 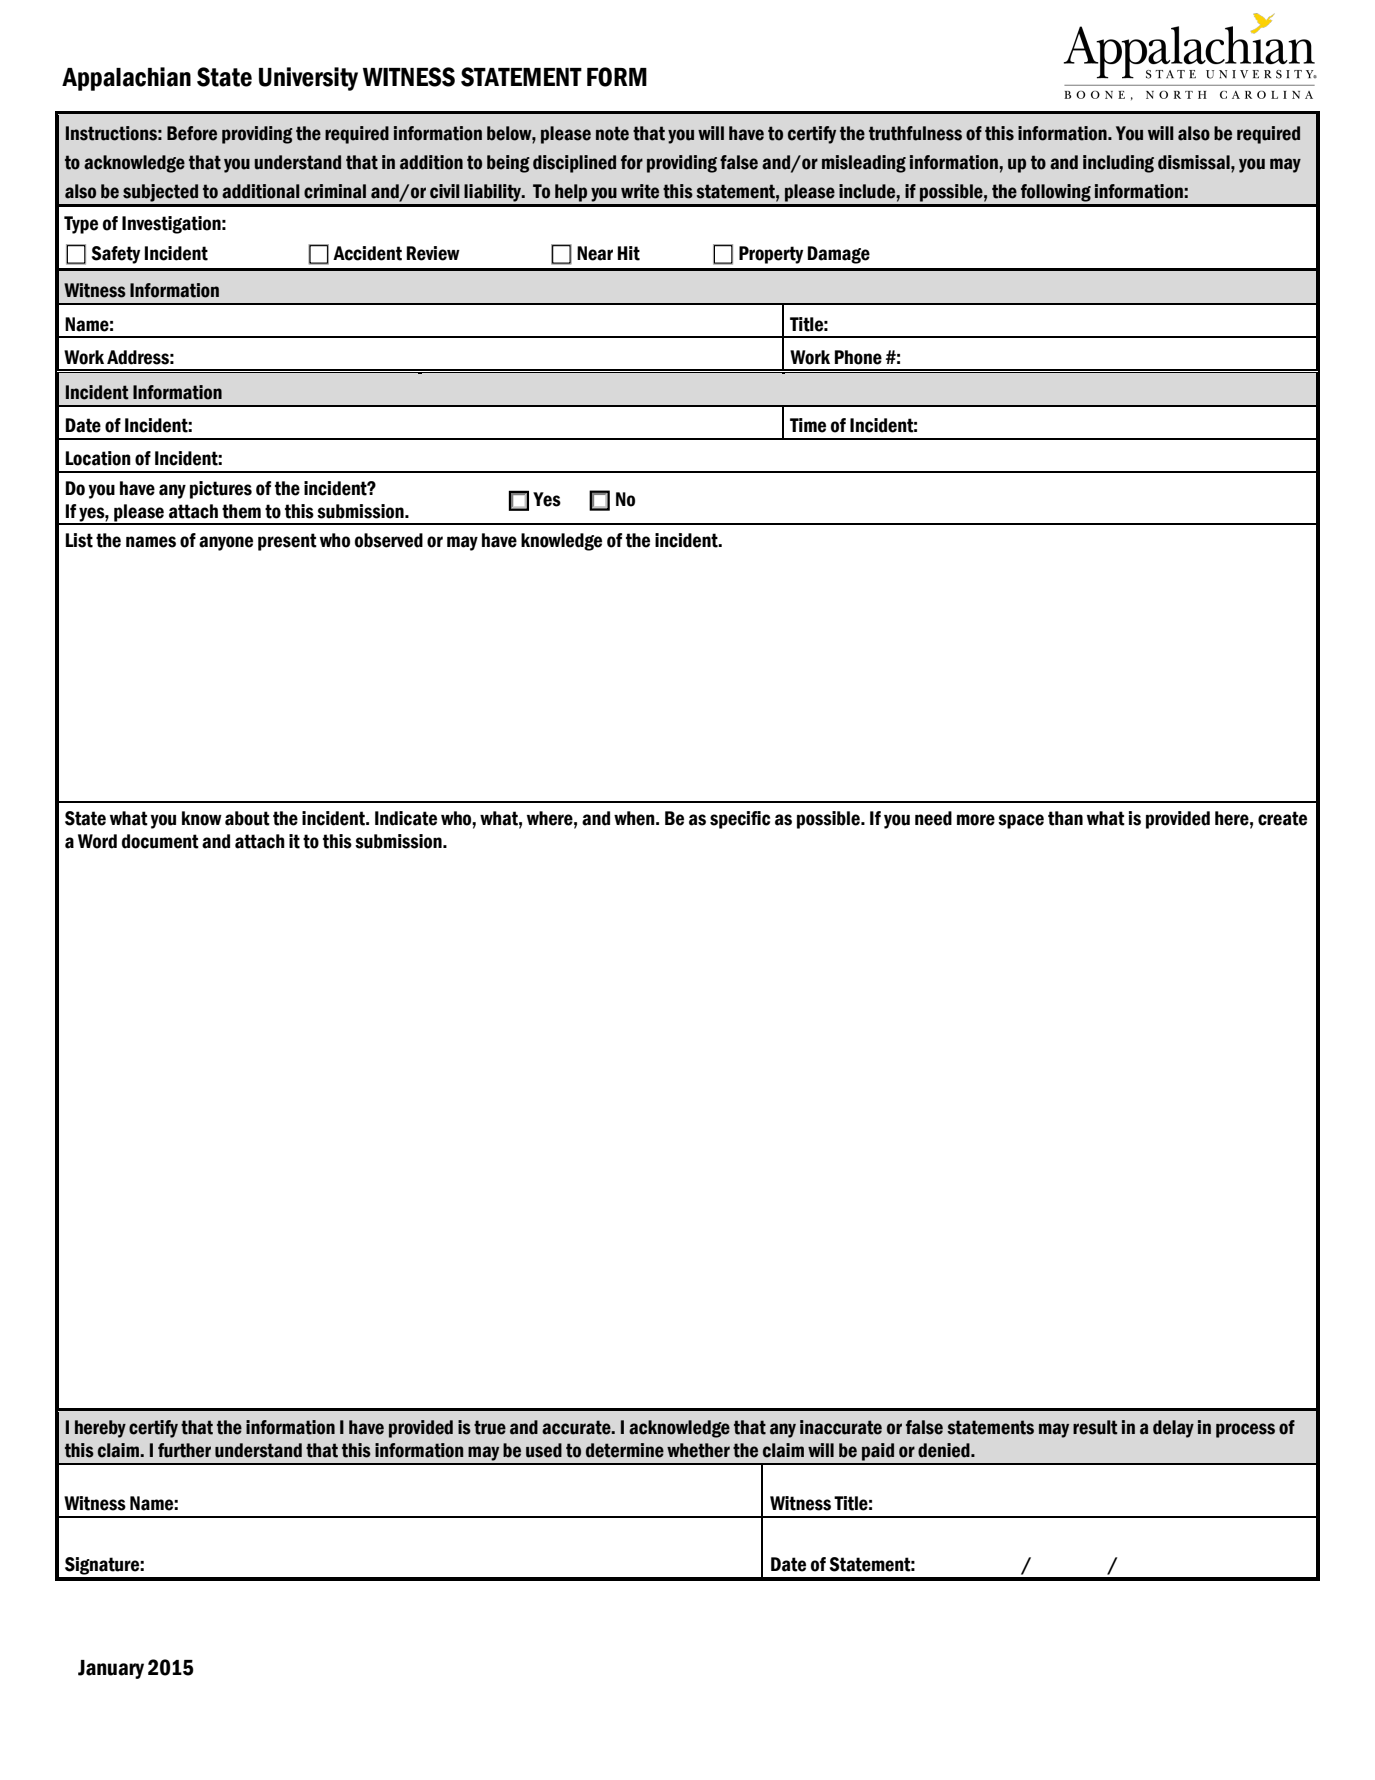 What do you see at coordinates (698, 1450) in the screenshot?
I see `whether` at bounding box center [698, 1450].
